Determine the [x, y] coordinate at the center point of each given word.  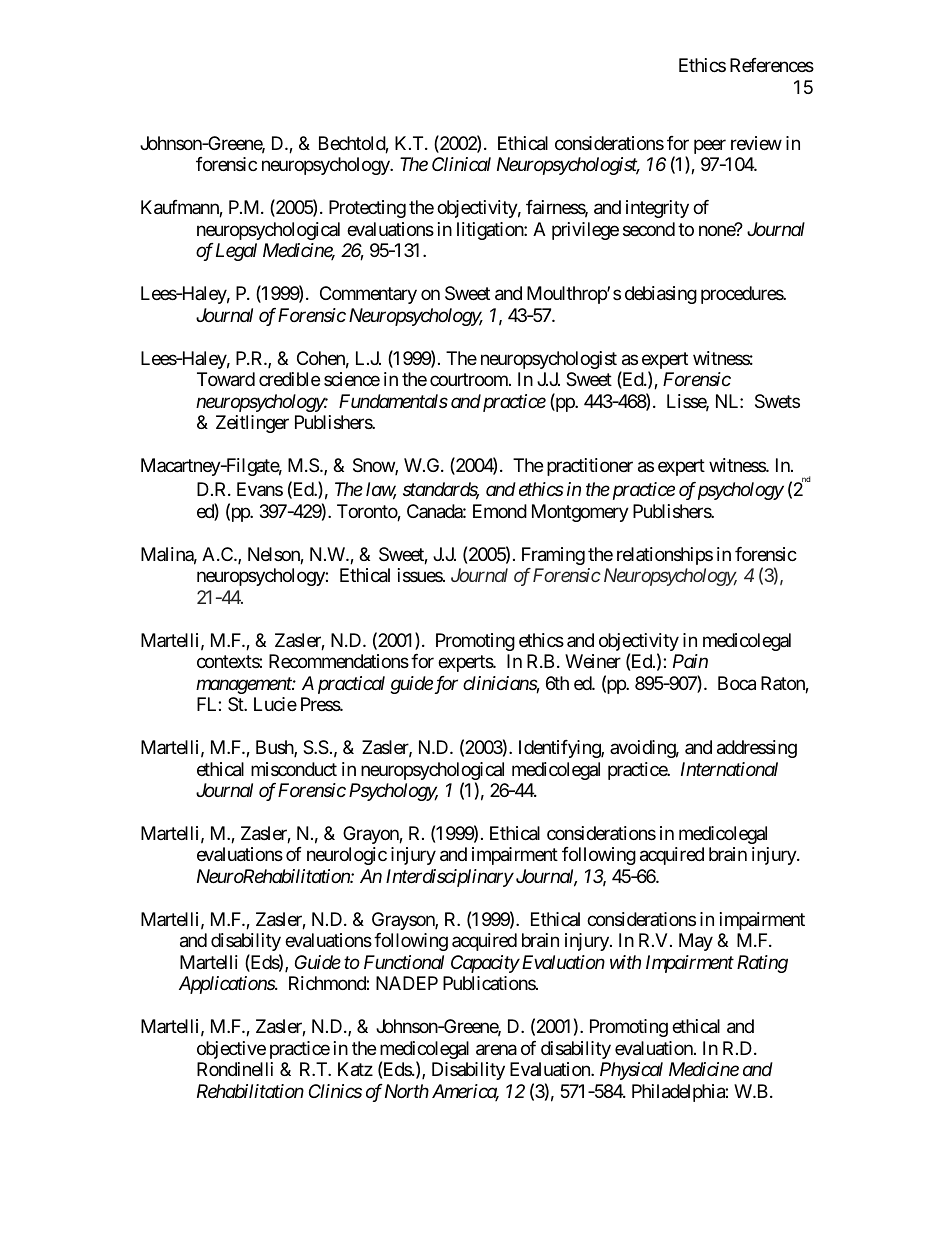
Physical [631, 1071]
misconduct [294, 769]
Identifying [560, 749]
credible [289, 379]
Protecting [367, 209]
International [729, 769]
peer [710, 146]
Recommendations [339, 661]
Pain [690, 661]
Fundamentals [393, 401]
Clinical [461, 164]
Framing [553, 556]
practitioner [590, 467]
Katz [355, 1069]
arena [496, 1050]
